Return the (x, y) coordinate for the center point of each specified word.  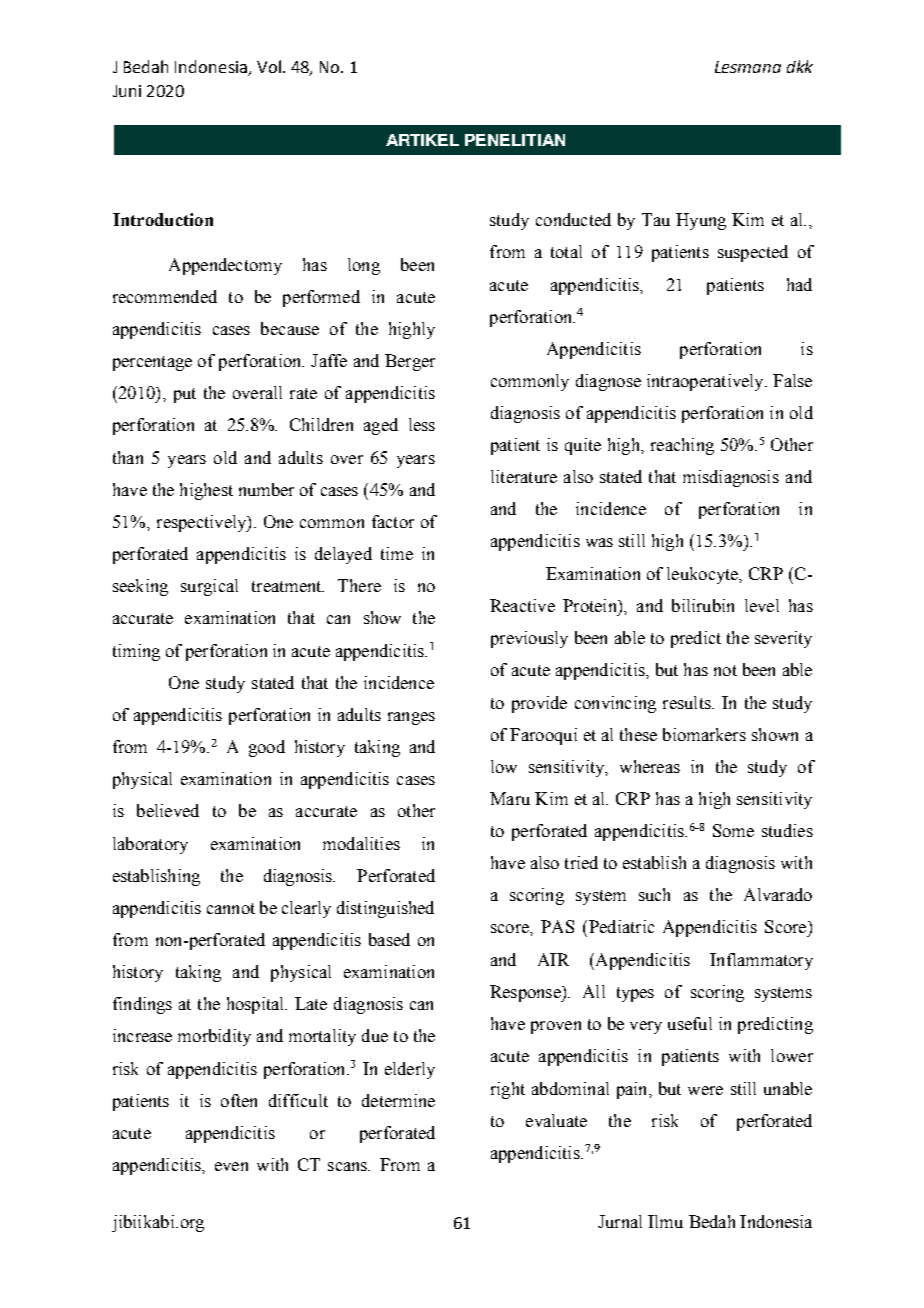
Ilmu (665, 1221)
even (231, 1166)
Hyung (701, 221)
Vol (269, 66)
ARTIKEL (422, 140)
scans (348, 1166)
